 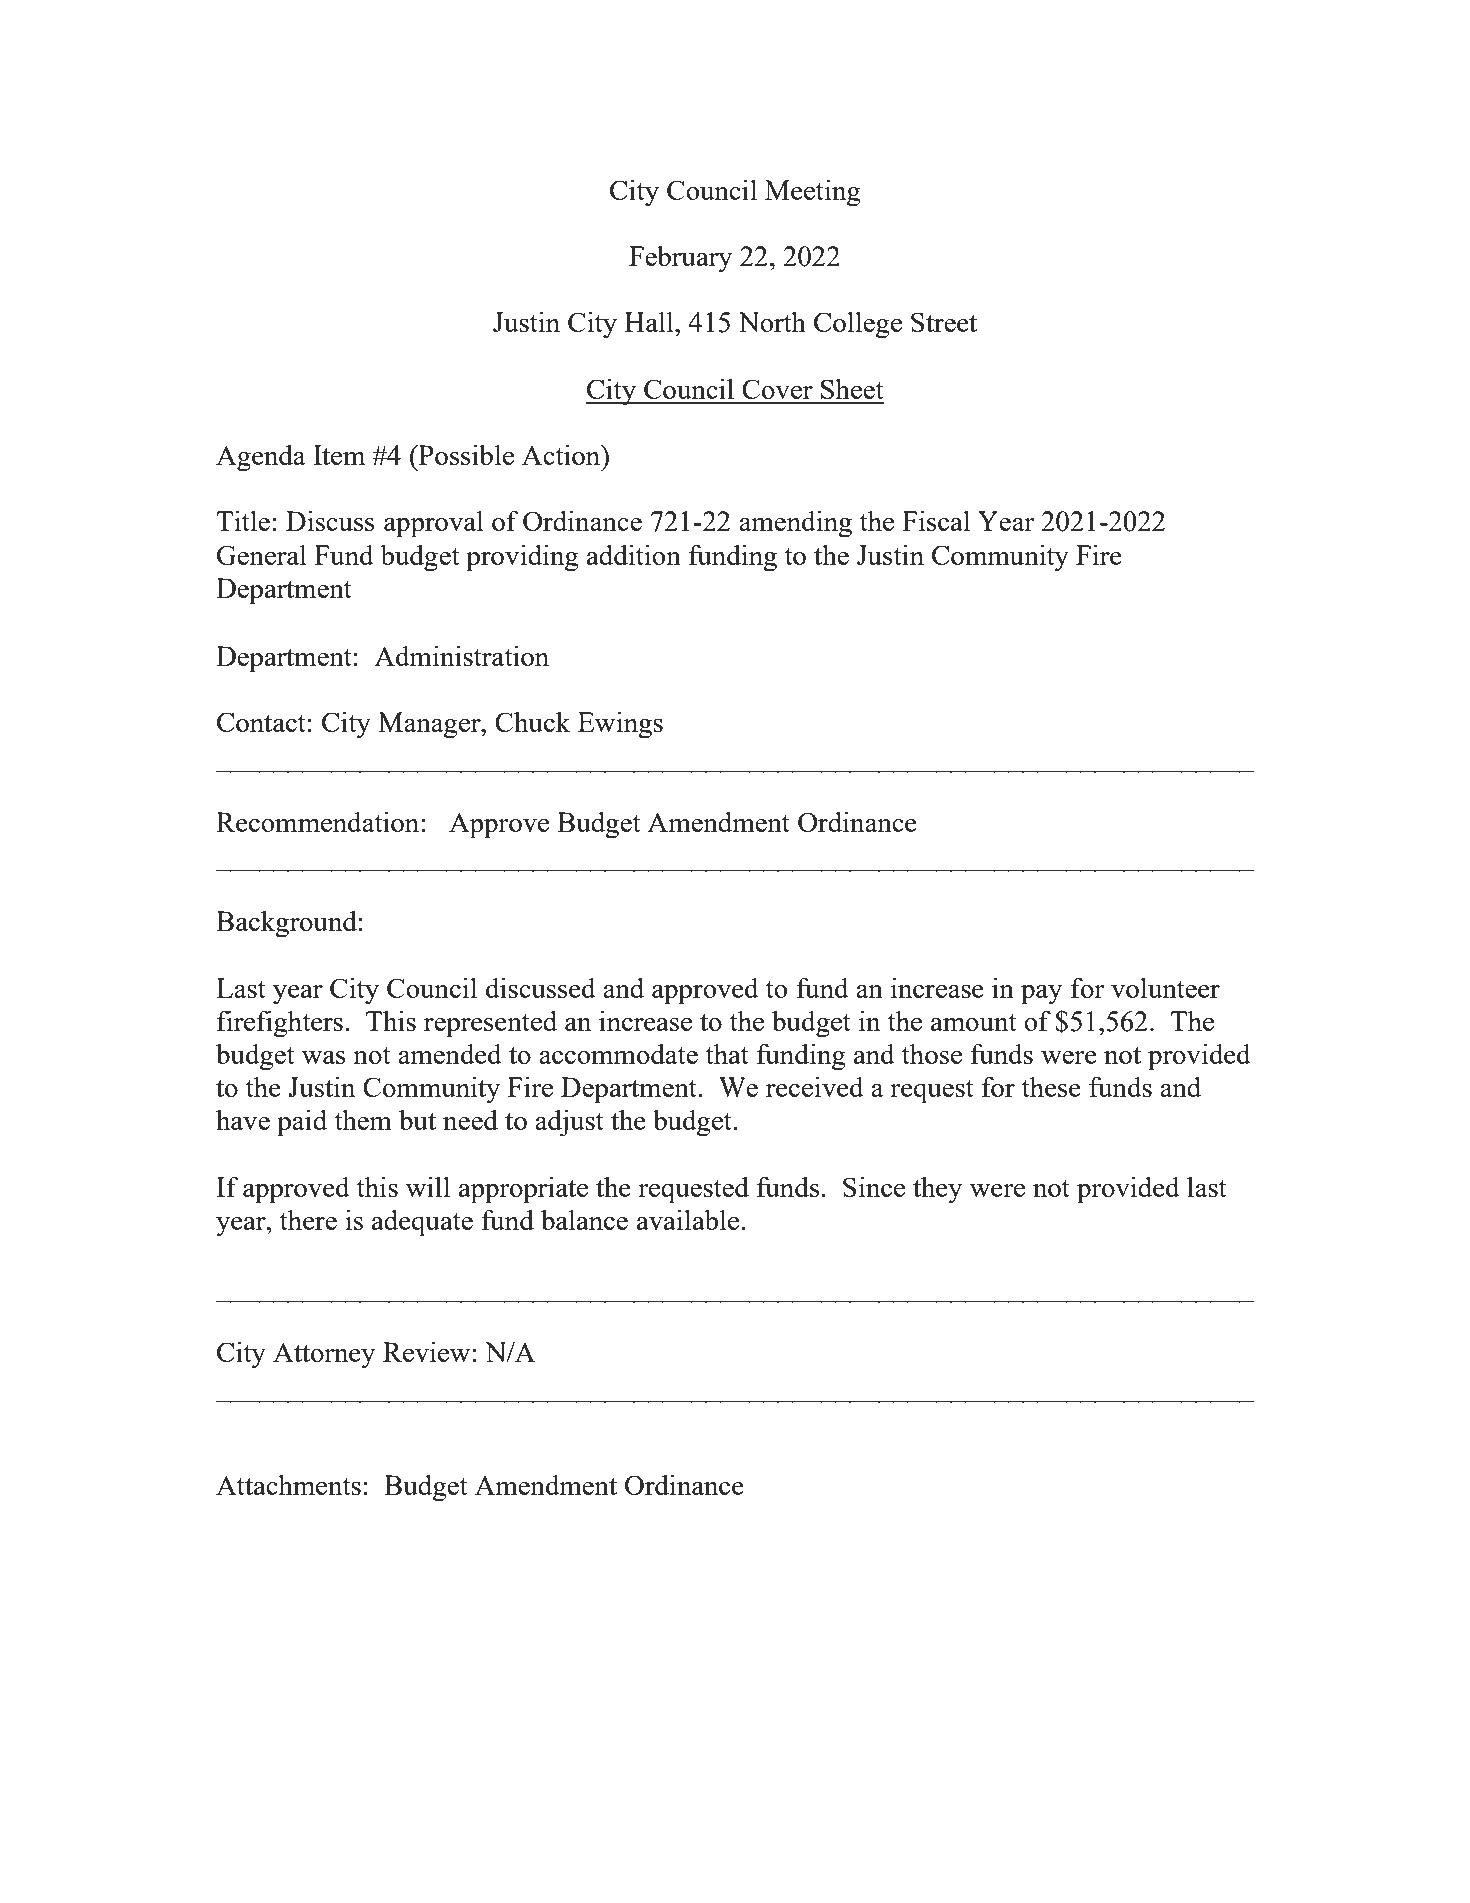 I want to click on Street, so click(x=944, y=322).
